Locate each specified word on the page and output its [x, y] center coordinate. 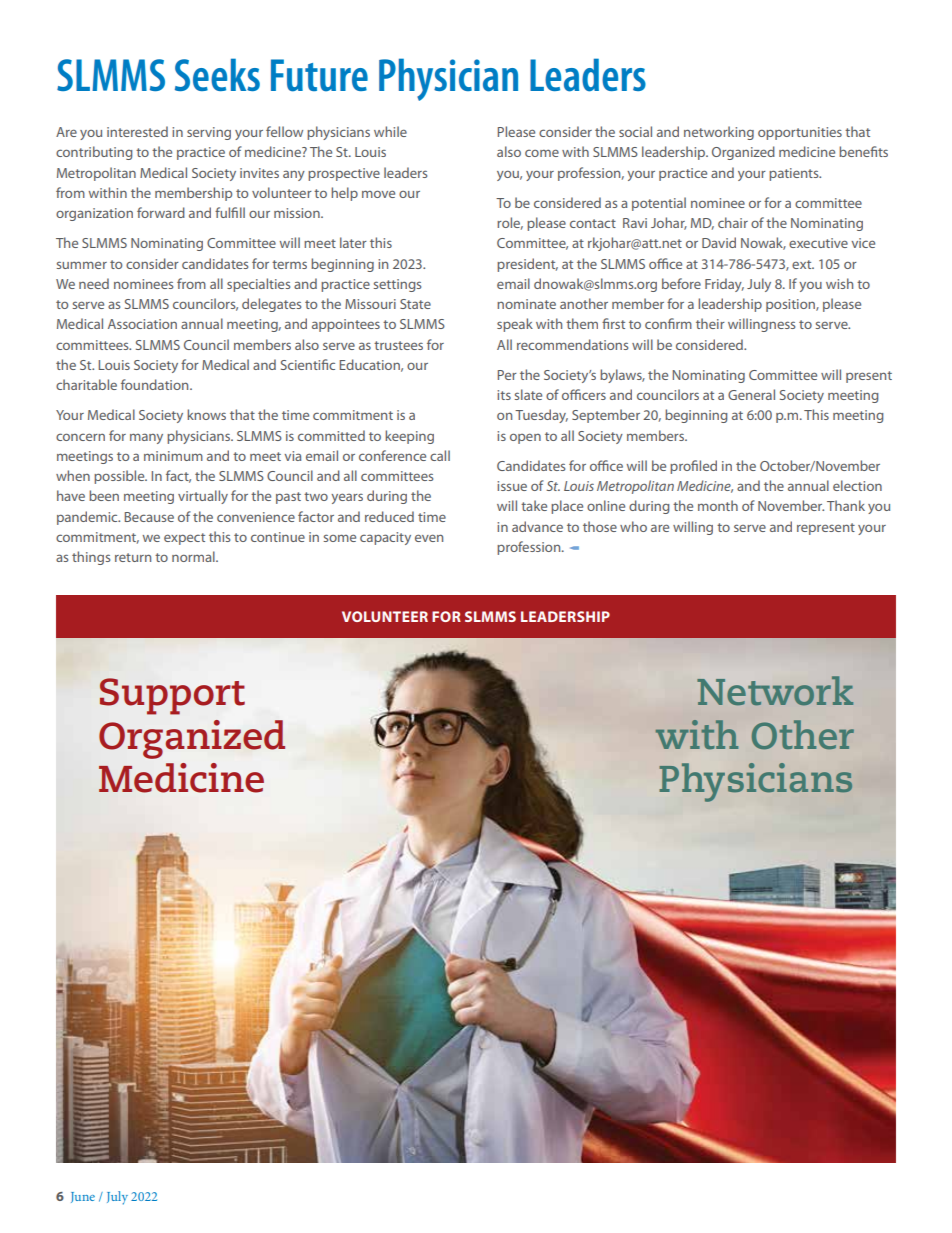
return [133, 557]
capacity [385, 538]
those [600, 526]
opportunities [800, 133]
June [83, 1197]
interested [137, 131]
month [718, 505]
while [390, 131]
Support [172, 696]
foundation [156, 384]
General [751, 394]
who [633, 526]
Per [507, 375]
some [340, 538]
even [429, 538]
